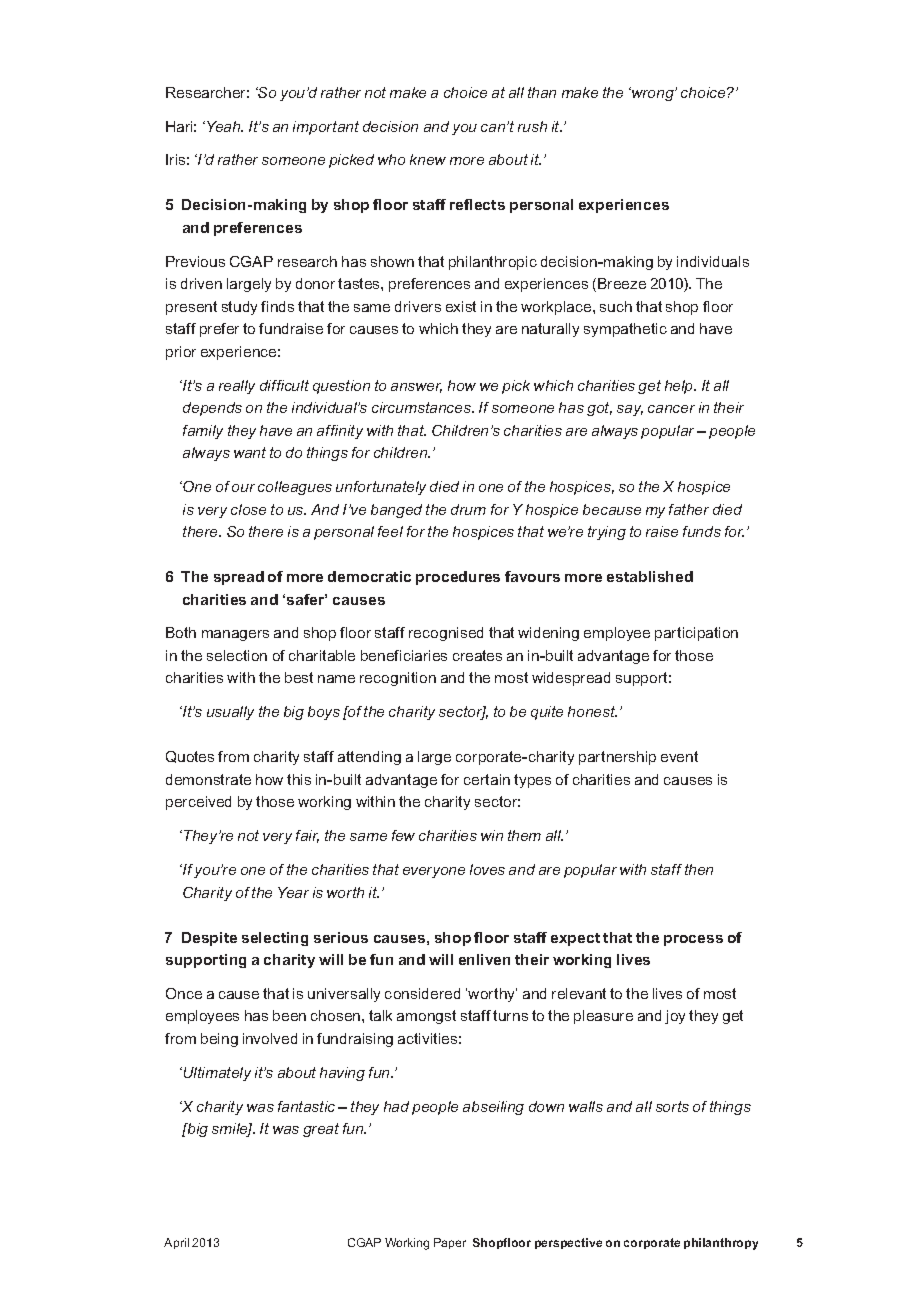  I want to click on April, so click(176, 1243).
